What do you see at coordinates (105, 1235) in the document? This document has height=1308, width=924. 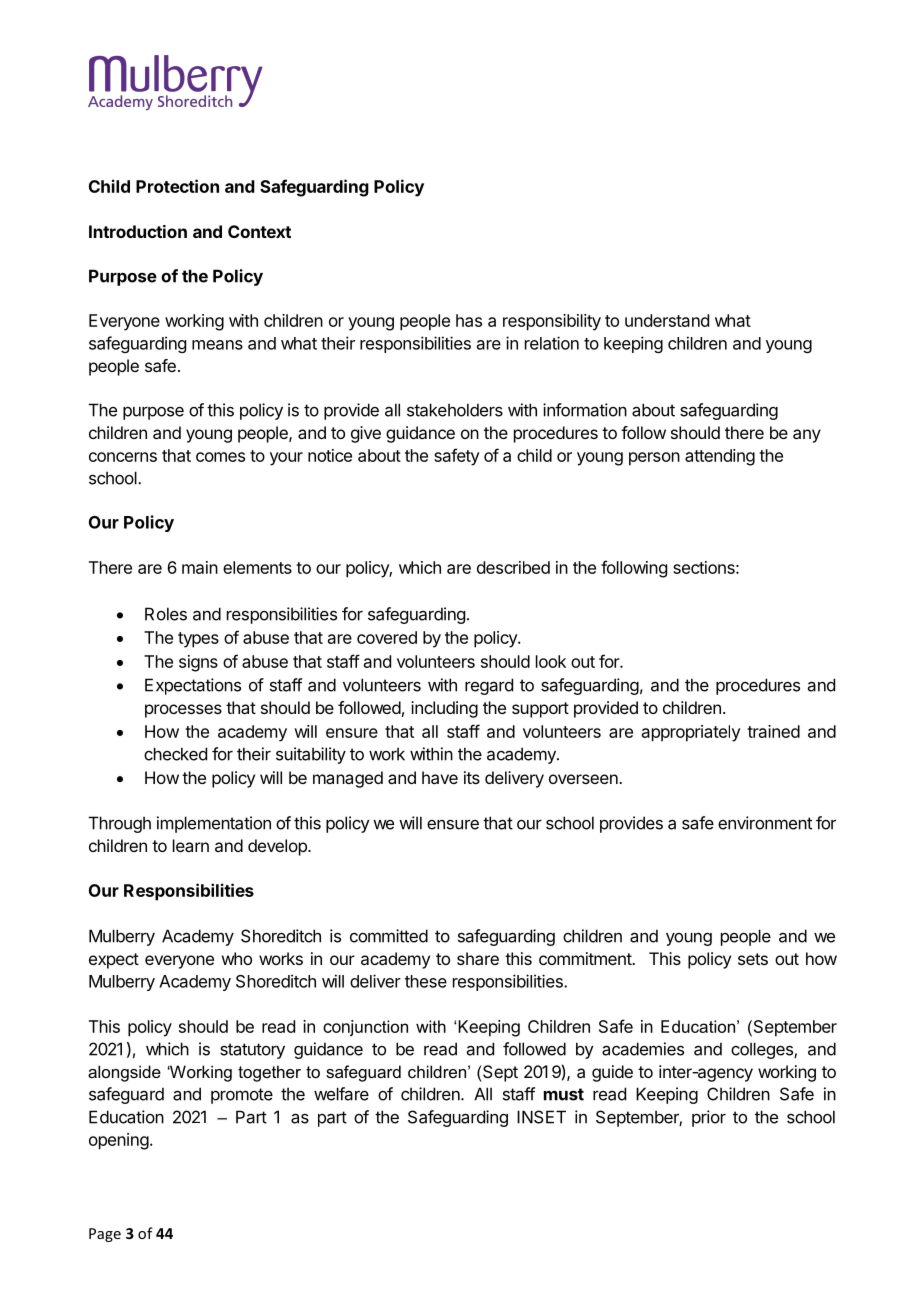 I see `Page` at bounding box center [105, 1235].
